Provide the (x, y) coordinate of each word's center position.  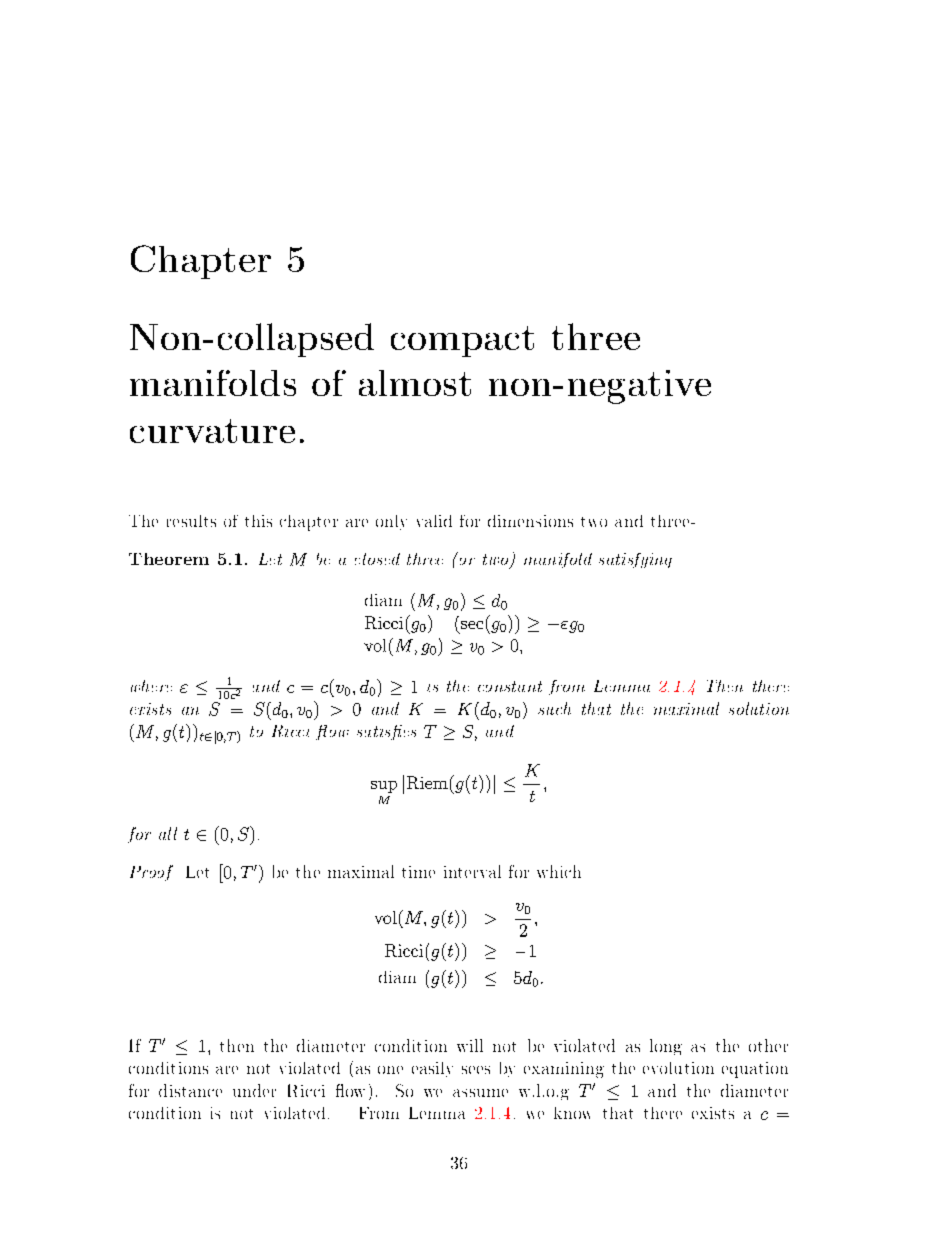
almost (415, 383)
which (559, 871)
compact (462, 341)
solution (759, 708)
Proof (151, 873)
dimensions (530, 521)
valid (434, 521)
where (151, 686)
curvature (212, 431)
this (258, 521)
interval (472, 871)
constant (510, 686)
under (254, 1090)
